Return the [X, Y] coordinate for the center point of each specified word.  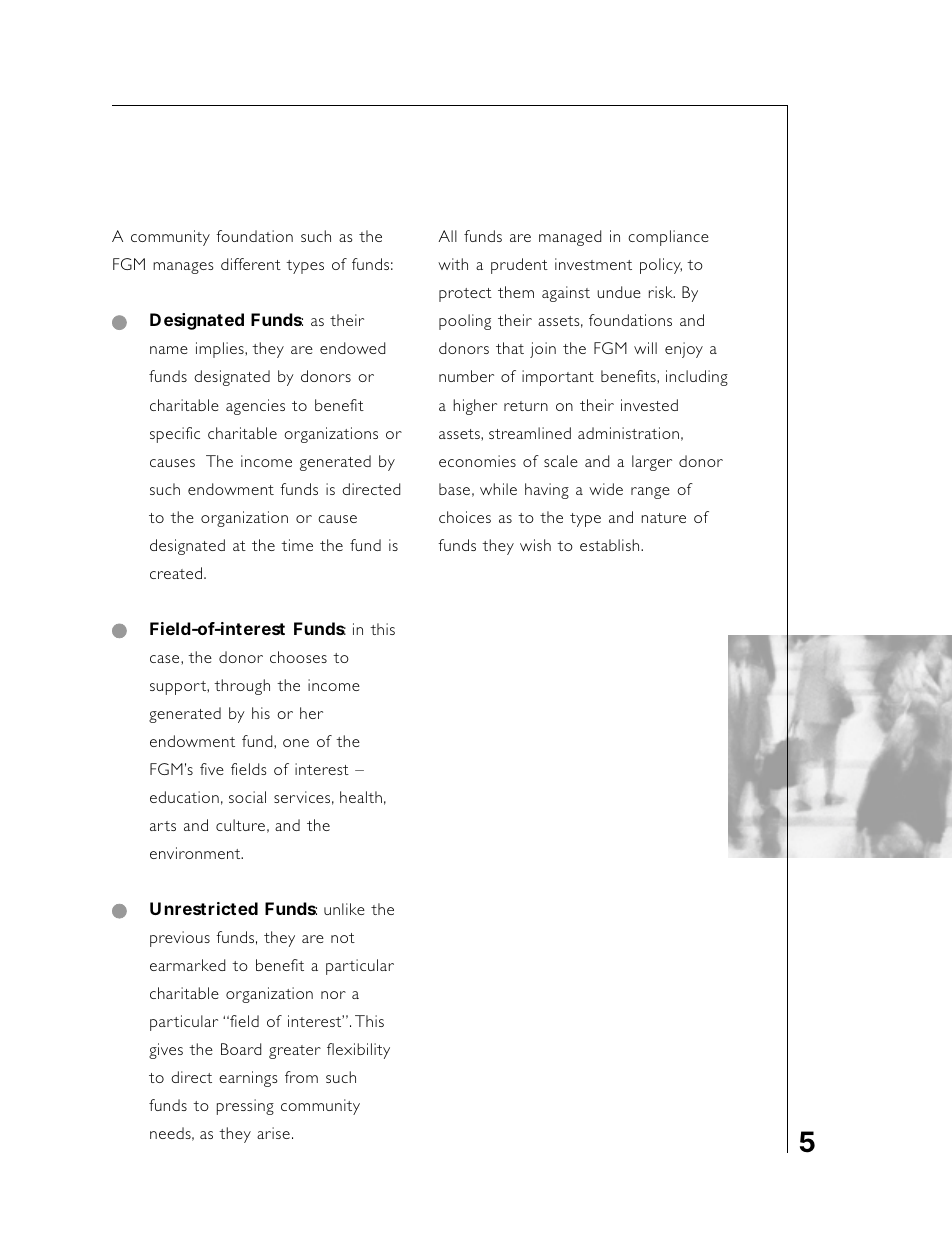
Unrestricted [204, 908]
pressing [245, 1107]
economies [477, 461]
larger [652, 463]
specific [175, 435]
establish [611, 545]
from [301, 1077]
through [242, 687]
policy [661, 266]
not [343, 938]
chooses [298, 657]
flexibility [358, 1051]
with [453, 264]
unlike [344, 909]
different [251, 264]
